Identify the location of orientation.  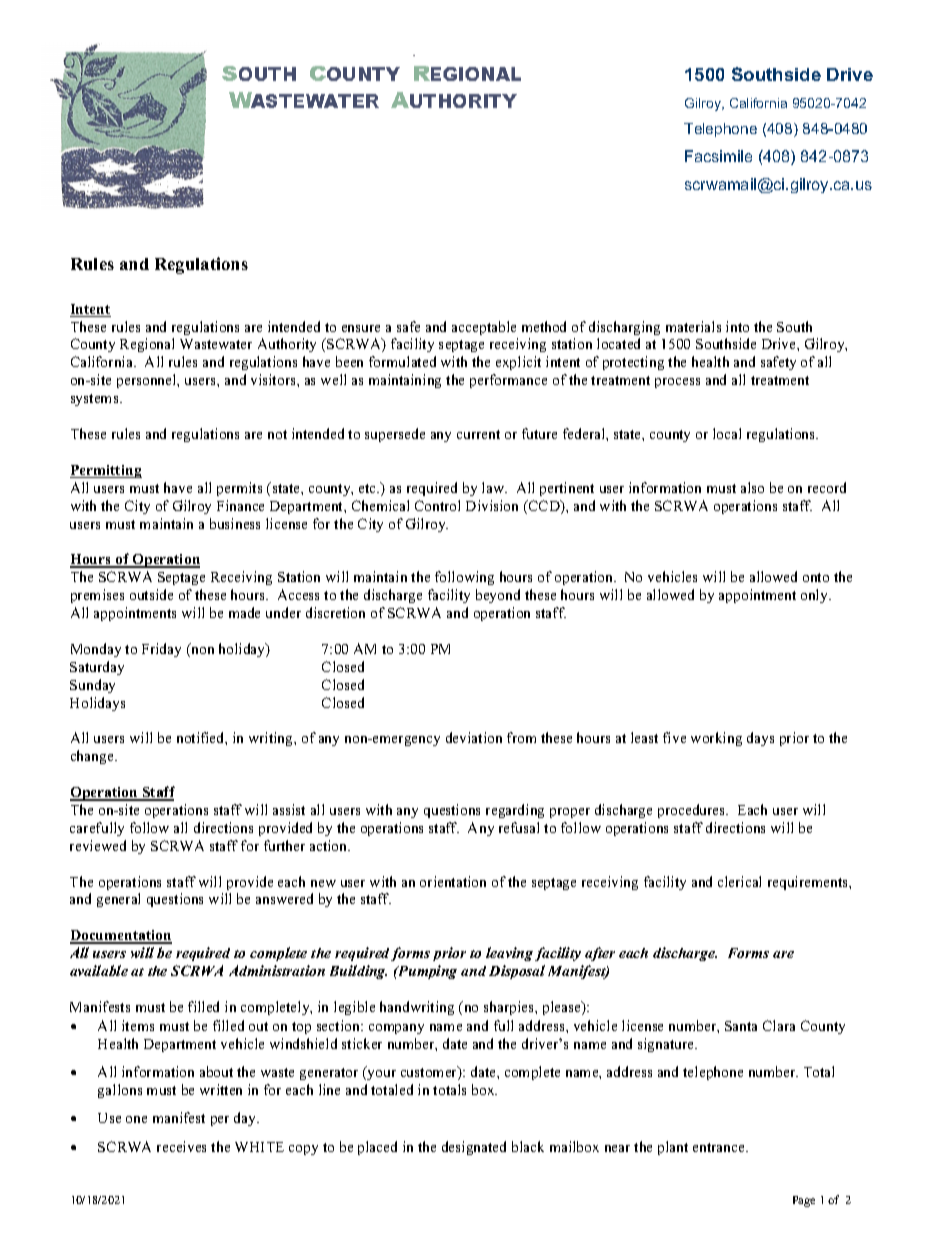
(453, 881).
